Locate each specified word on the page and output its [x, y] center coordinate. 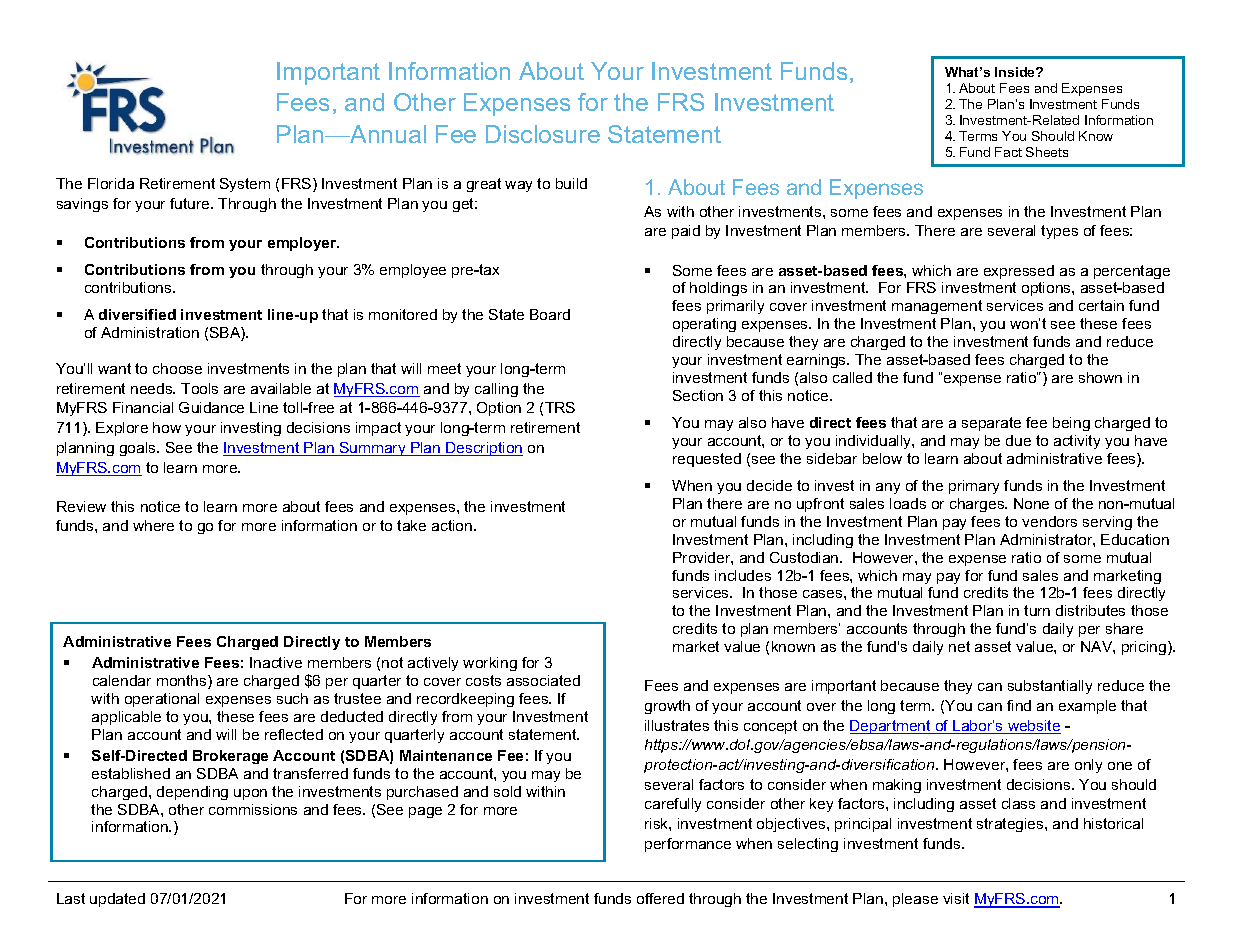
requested [707, 460]
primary [974, 487]
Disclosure [543, 134]
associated [543, 680]
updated [117, 900]
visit [956, 898]
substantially [1050, 687]
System [245, 185]
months [183, 682]
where [153, 525]
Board [550, 314]
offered [660, 898]
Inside [1016, 72]
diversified [137, 314]
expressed [1019, 272]
